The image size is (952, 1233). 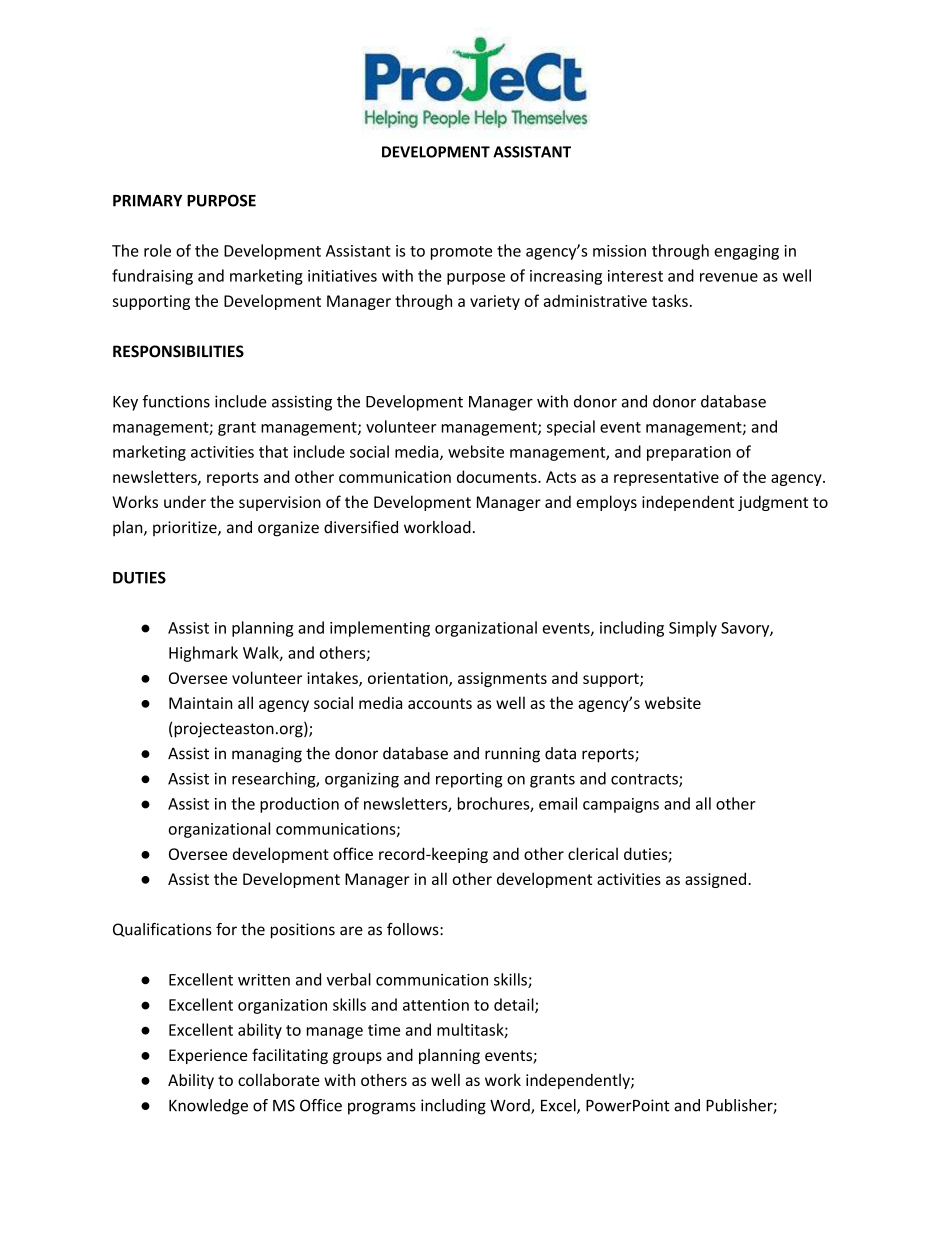 I want to click on orientation, so click(x=409, y=679).
